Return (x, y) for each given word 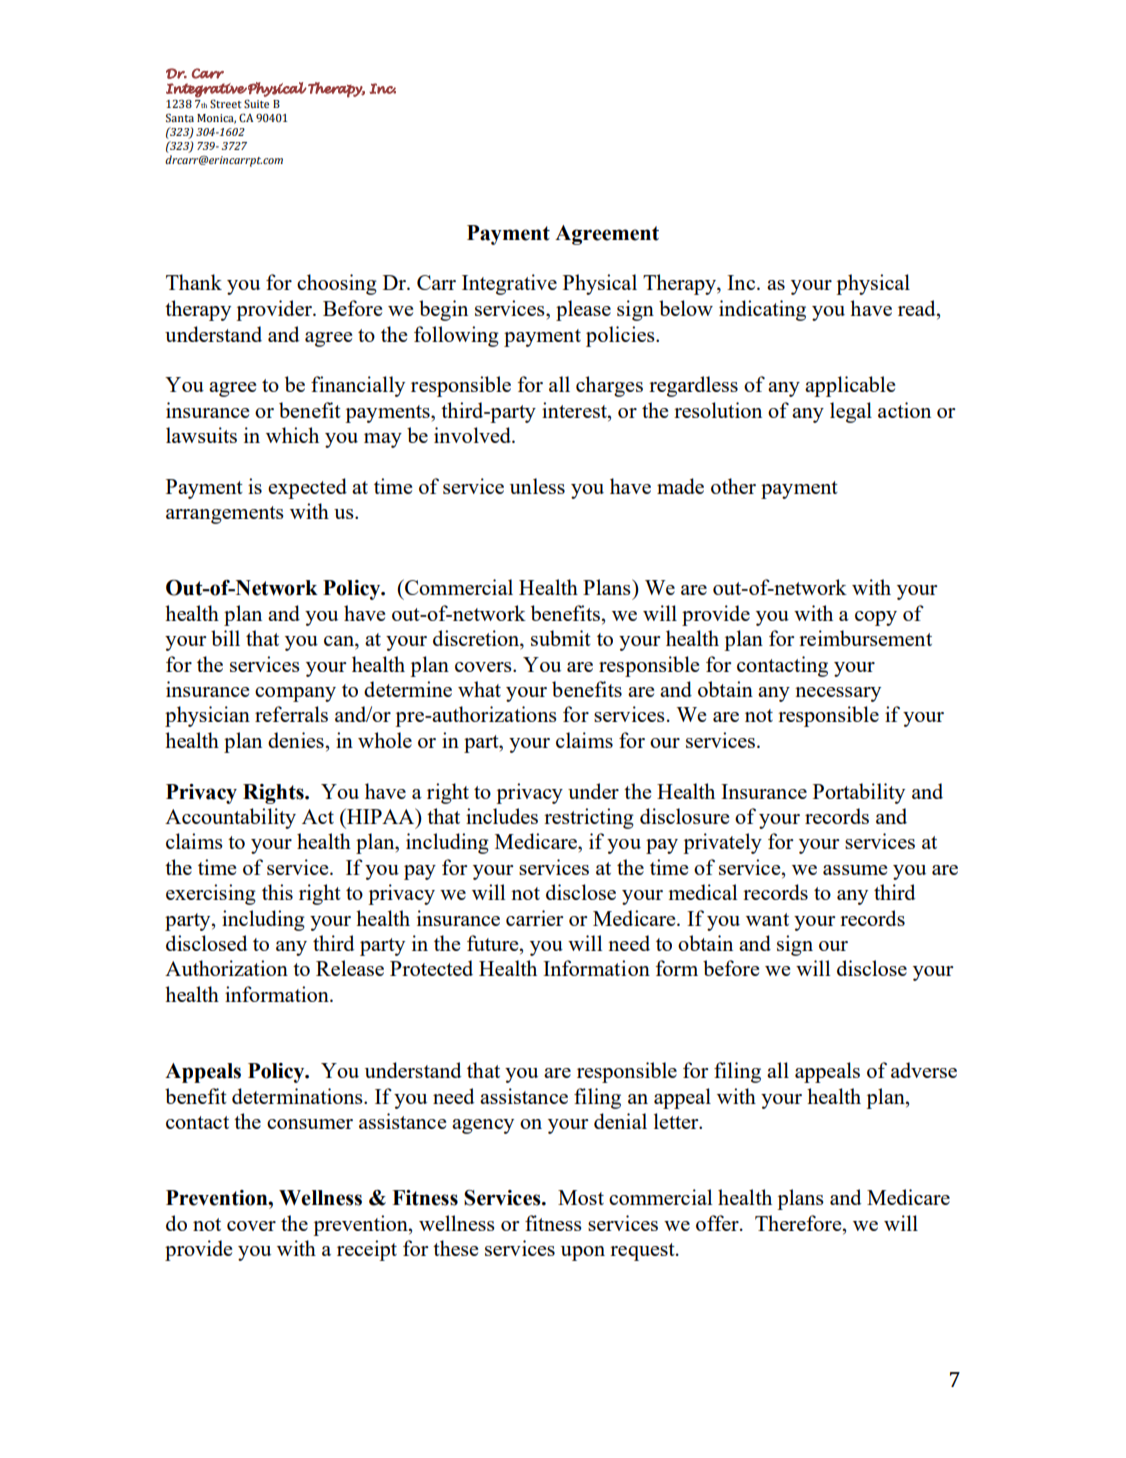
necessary (838, 694)
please (583, 310)
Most (581, 1197)
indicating (762, 310)
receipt (367, 1250)
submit (561, 638)
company (295, 694)
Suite (256, 103)
